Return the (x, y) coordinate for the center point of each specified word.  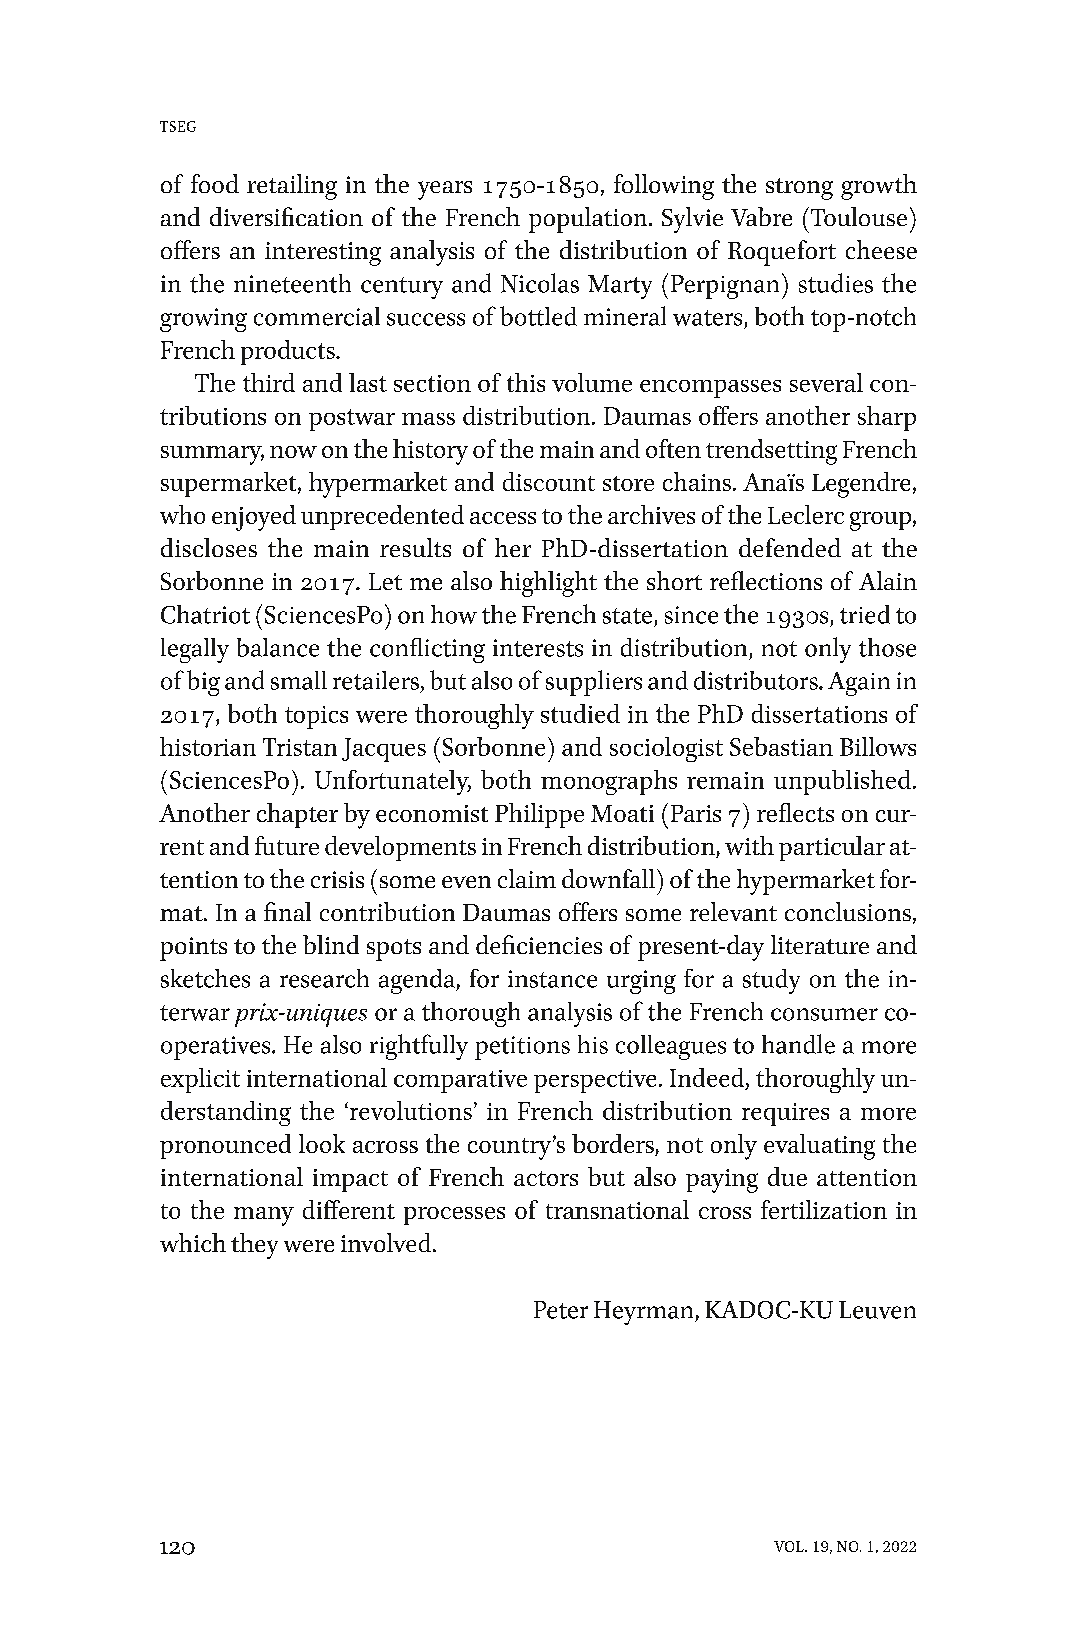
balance (278, 647)
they (254, 1246)
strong (799, 189)
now (293, 452)
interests (538, 648)
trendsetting (771, 452)
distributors (757, 680)
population (589, 220)
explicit (200, 1080)
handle (798, 1044)
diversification (286, 216)
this (526, 382)
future (287, 845)
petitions (522, 1048)
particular (832, 848)
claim (527, 878)
